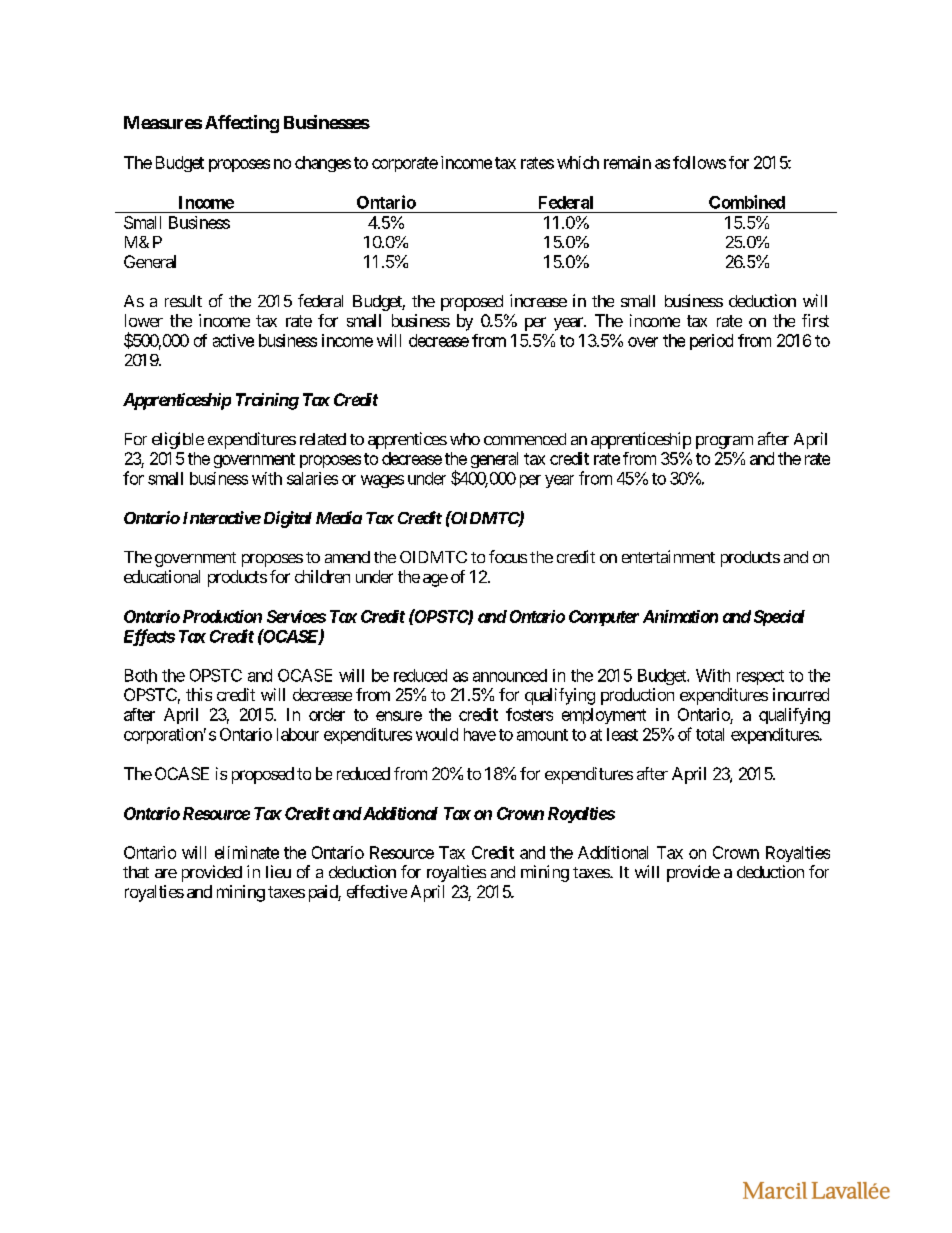 Image resolution: width=952 pixels, height=1233 pixels. What do you see at coordinates (247, 852) in the page?
I see `eliminate` at bounding box center [247, 852].
